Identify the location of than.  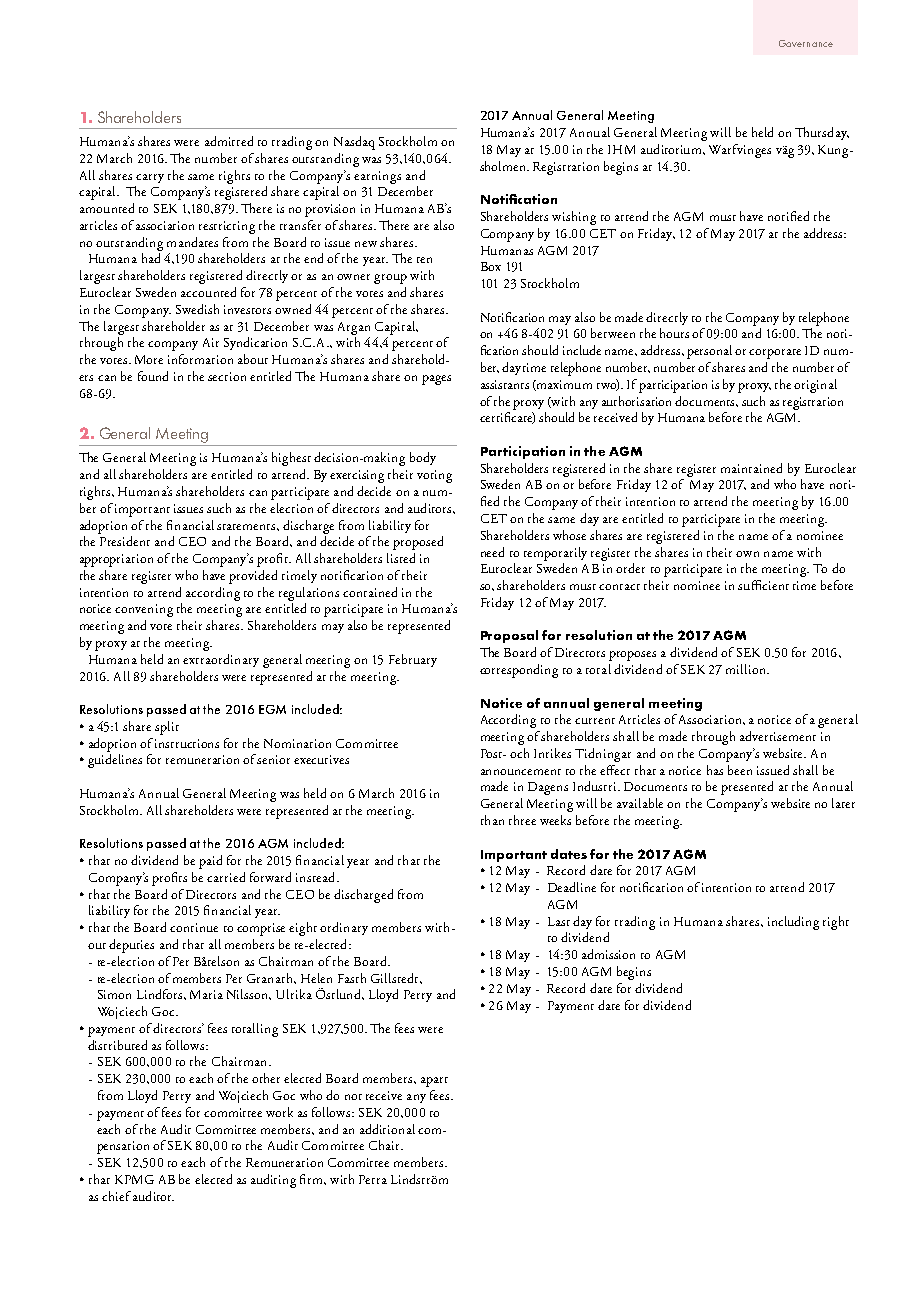
(492, 820).
